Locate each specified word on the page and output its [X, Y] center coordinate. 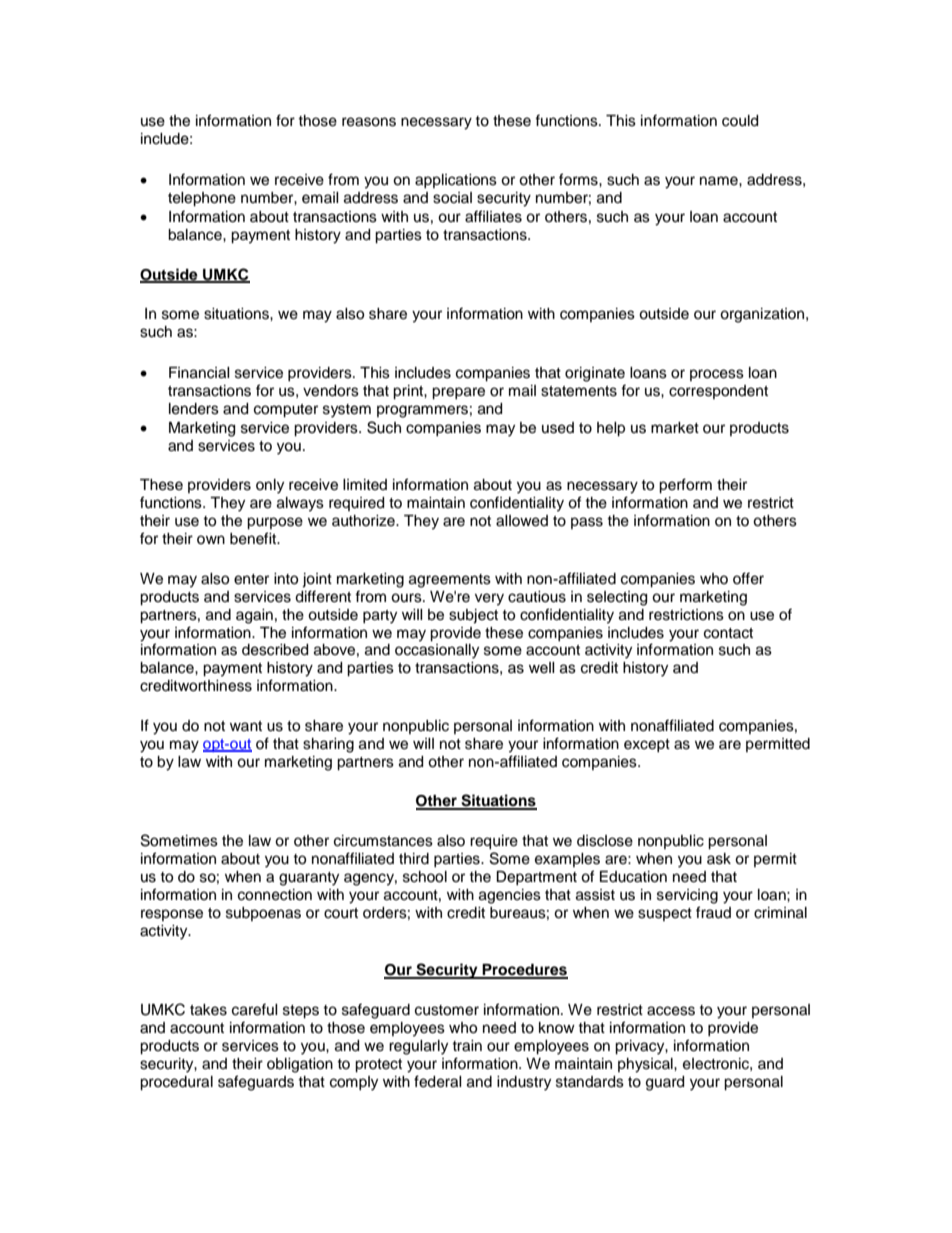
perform [685, 486]
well [542, 668]
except [647, 745]
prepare [458, 393]
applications [456, 181]
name [720, 181]
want [246, 726]
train [467, 1046]
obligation [300, 1065]
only [270, 486]
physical [646, 1065]
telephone [202, 199]
